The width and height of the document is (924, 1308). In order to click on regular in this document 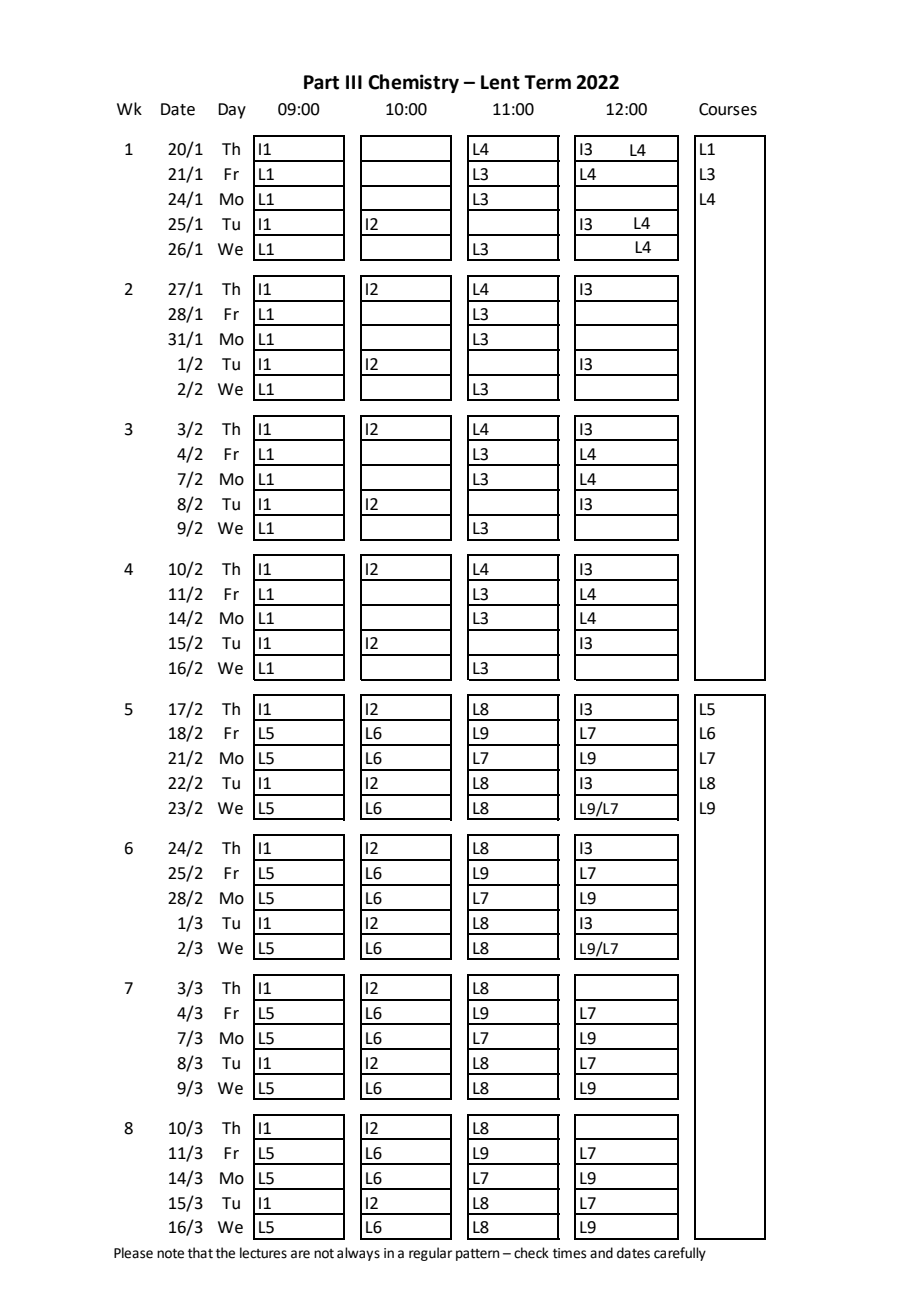, I will do `click(430, 1254)`.
